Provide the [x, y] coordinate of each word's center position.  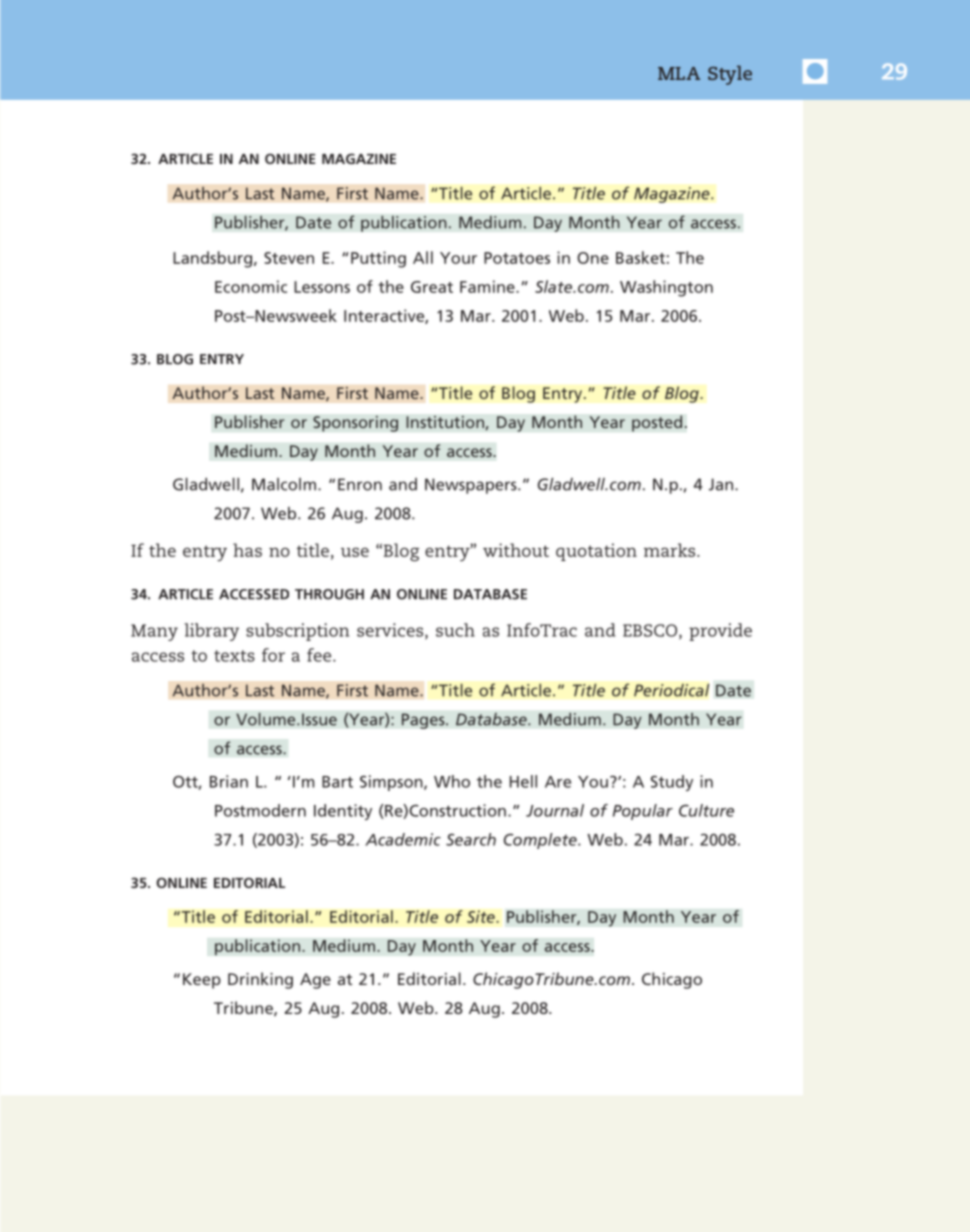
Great [432, 287]
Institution [446, 423]
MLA [679, 73]
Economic [251, 286]
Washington [666, 288]
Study [672, 783]
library [211, 632]
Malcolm [284, 484]
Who [452, 781]
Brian [229, 781]
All [423, 257]
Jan [721, 484]
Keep [202, 981]
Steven [289, 258]
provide [720, 632]
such [455, 630]
